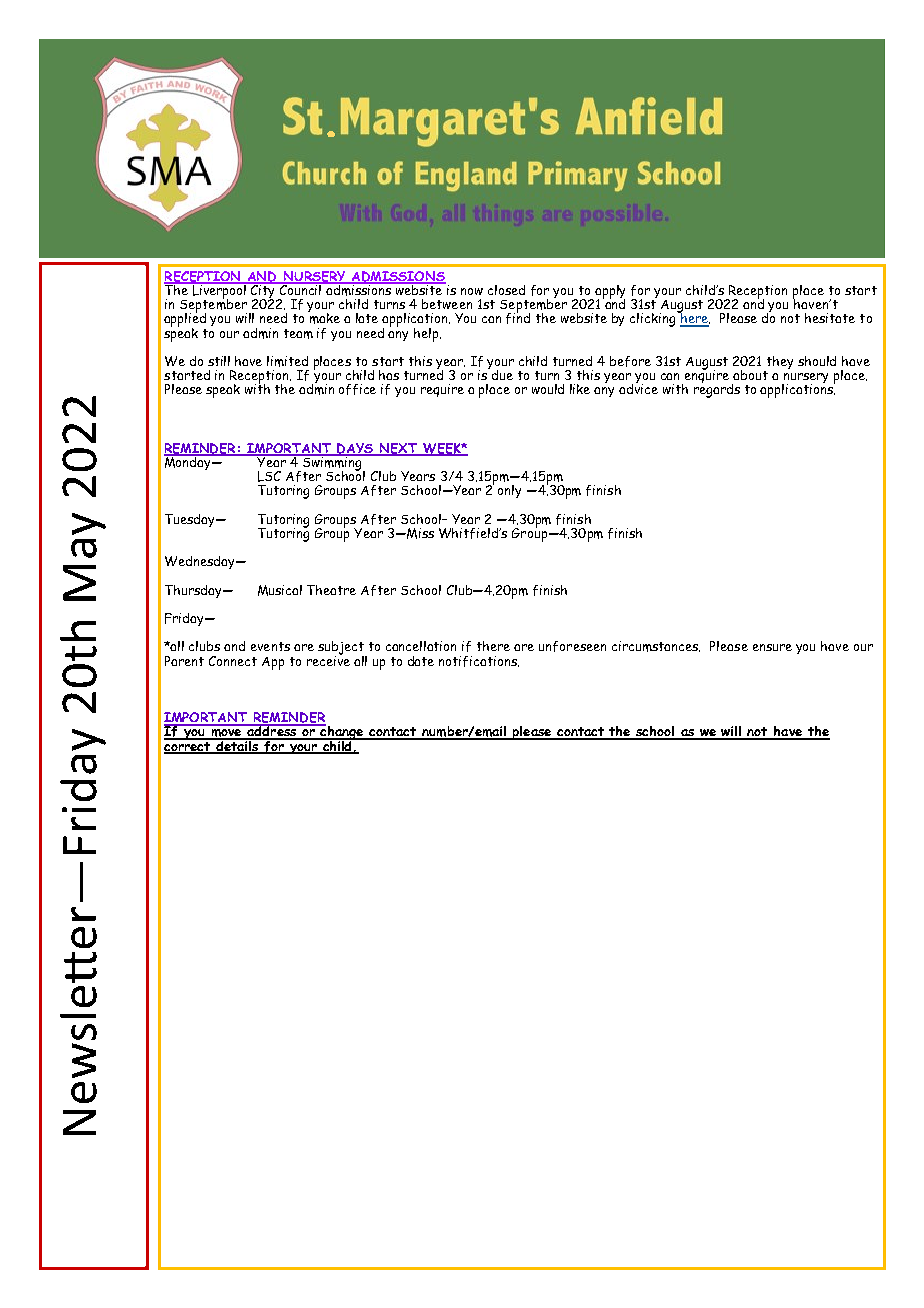  What do you see at coordinates (548, 389) in the image?
I see `would` at bounding box center [548, 389].
